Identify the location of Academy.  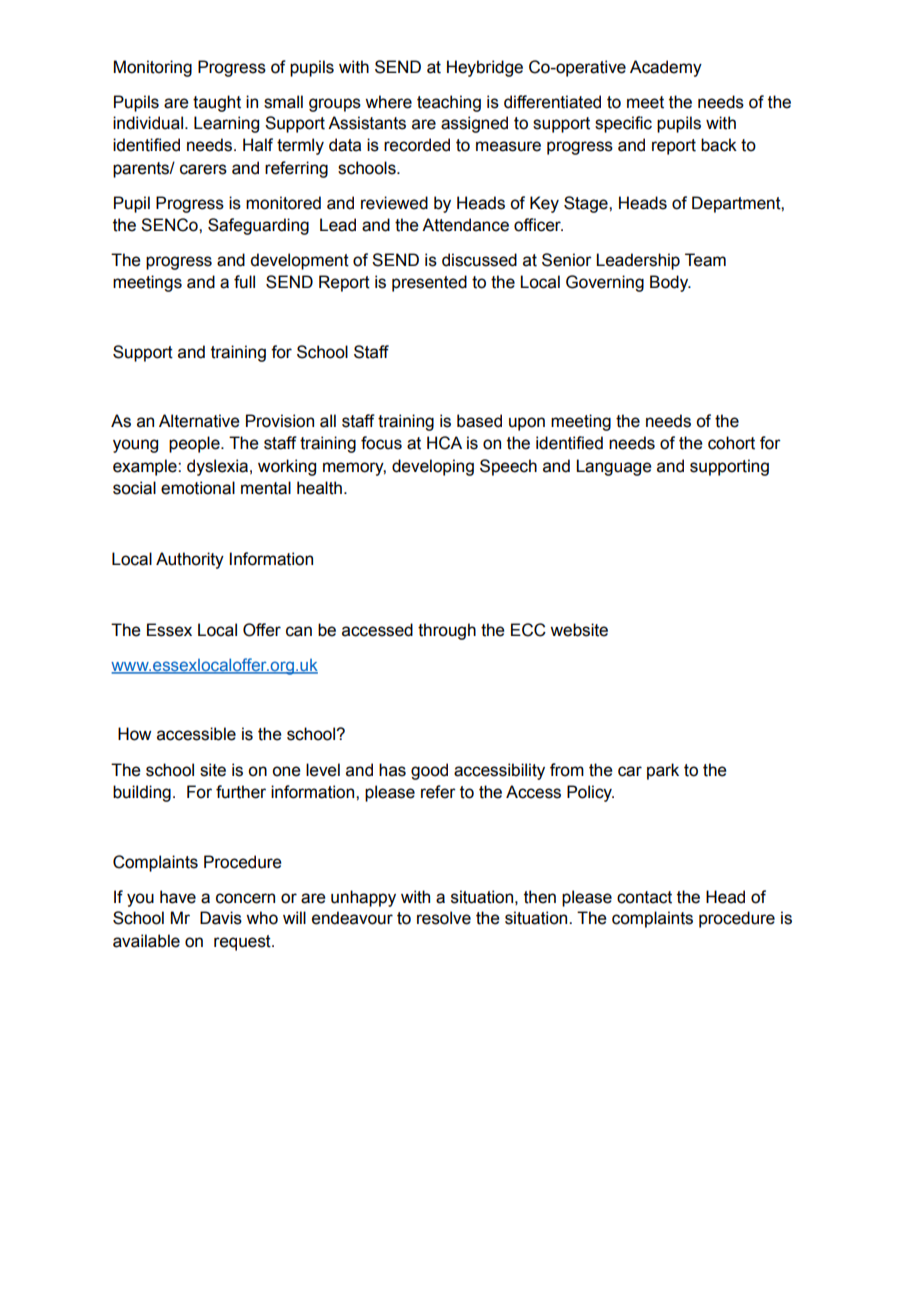
(666, 68).
